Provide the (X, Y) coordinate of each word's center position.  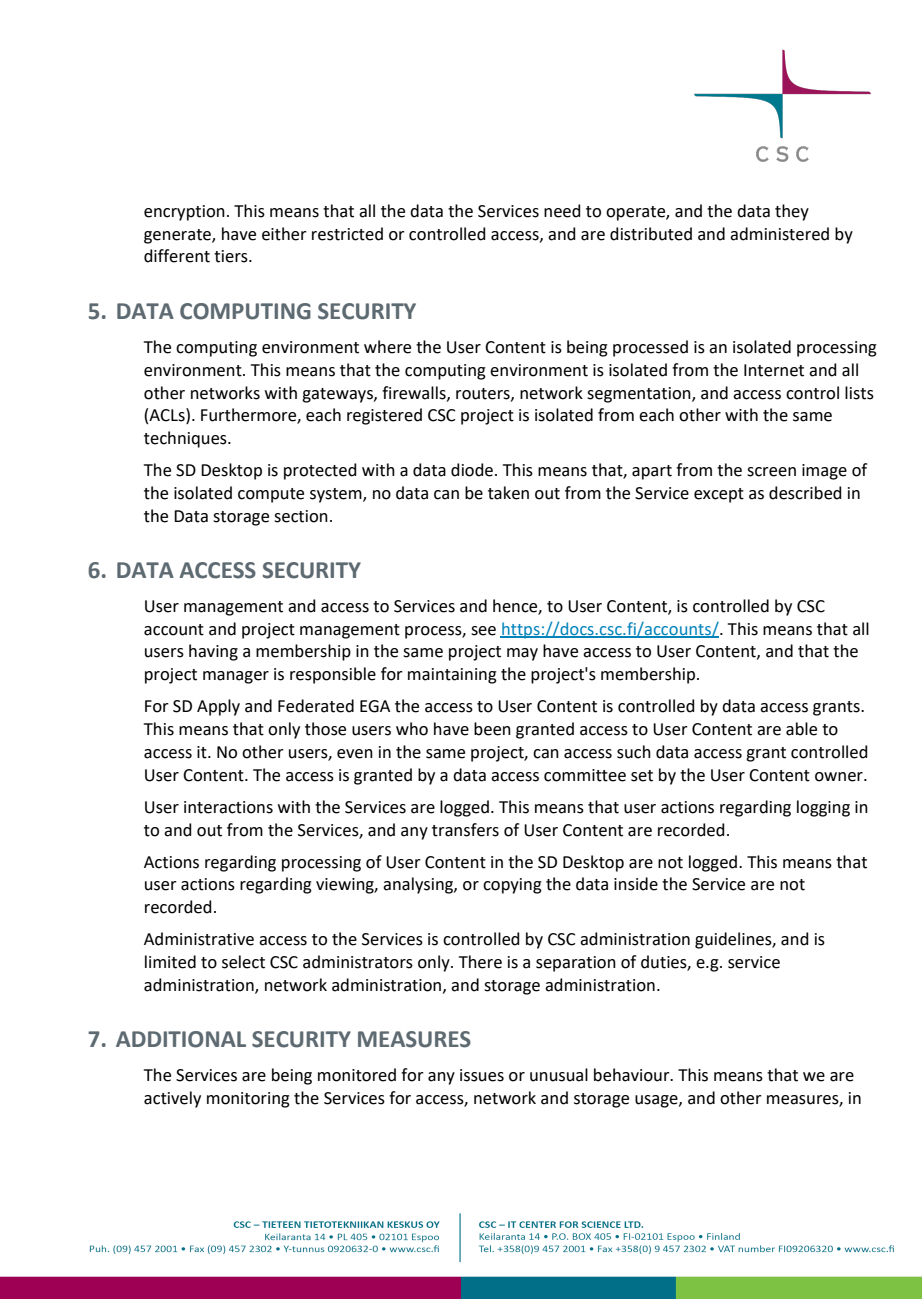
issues (482, 1075)
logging (823, 808)
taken (508, 493)
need (562, 211)
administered (779, 234)
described (805, 493)
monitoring (248, 1100)
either (284, 234)
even (355, 754)
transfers (465, 830)
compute (271, 495)
